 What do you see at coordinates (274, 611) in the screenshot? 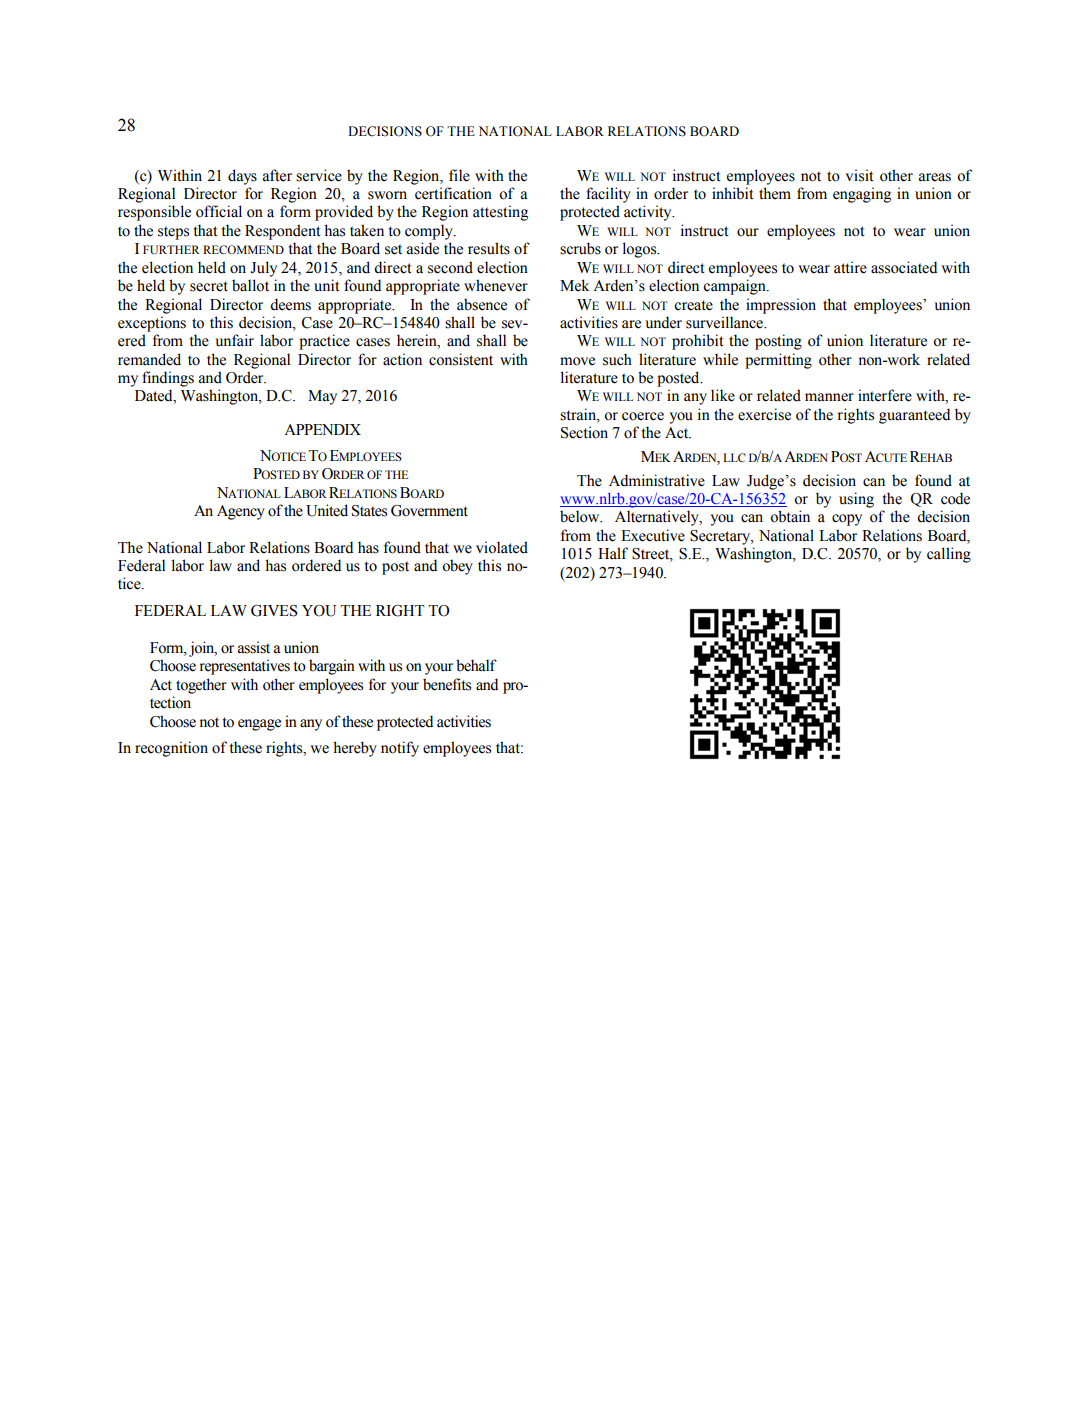
I see `GIVES` at bounding box center [274, 611].
